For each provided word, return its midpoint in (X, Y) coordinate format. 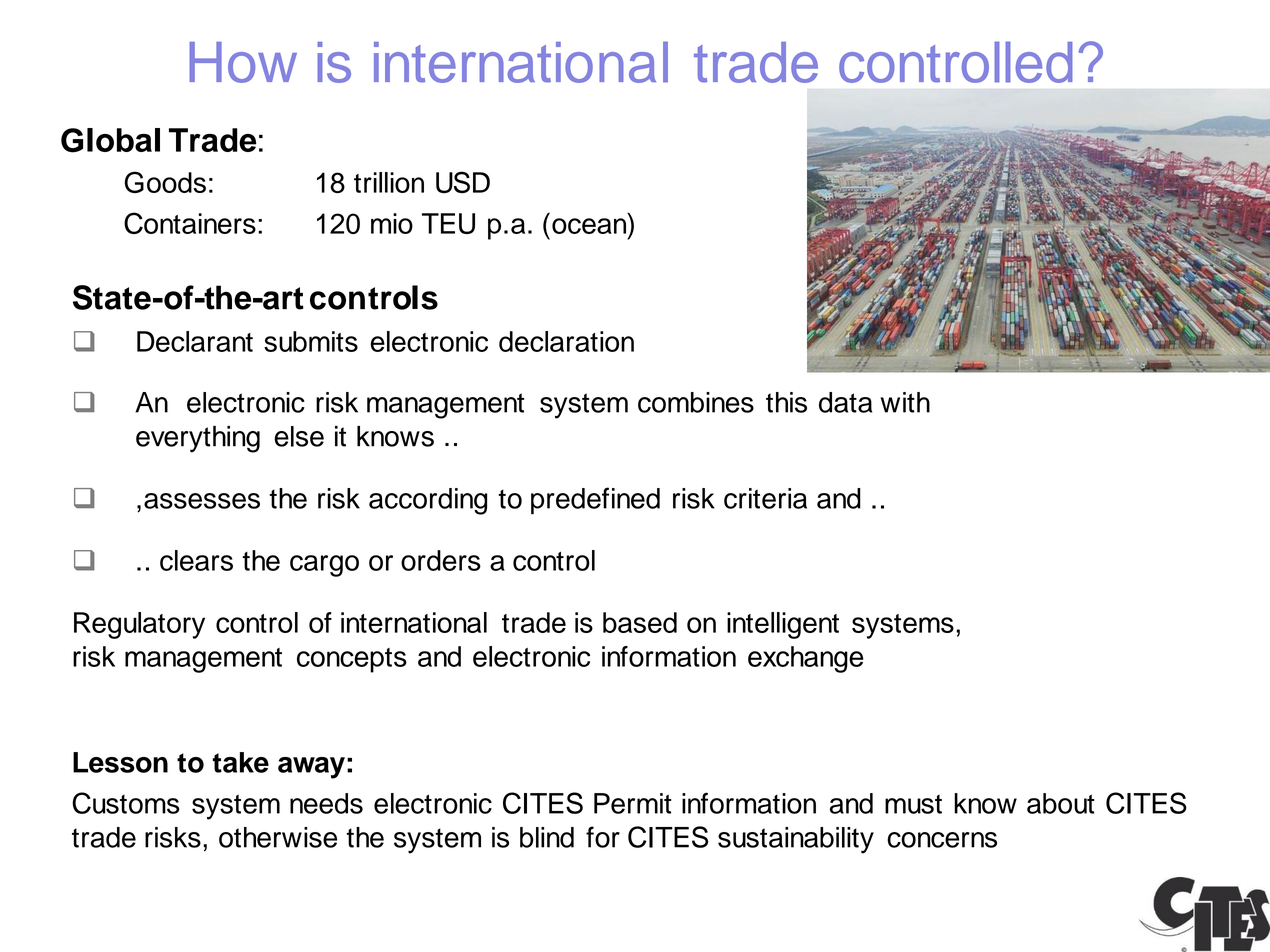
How (243, 62)
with (905, 402)
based (640, 622)
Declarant (195, 341)
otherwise (278, 837)
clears (196, 560)
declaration (566, 341)
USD (463, 182)
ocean (589, 226)
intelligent (783, 625)
